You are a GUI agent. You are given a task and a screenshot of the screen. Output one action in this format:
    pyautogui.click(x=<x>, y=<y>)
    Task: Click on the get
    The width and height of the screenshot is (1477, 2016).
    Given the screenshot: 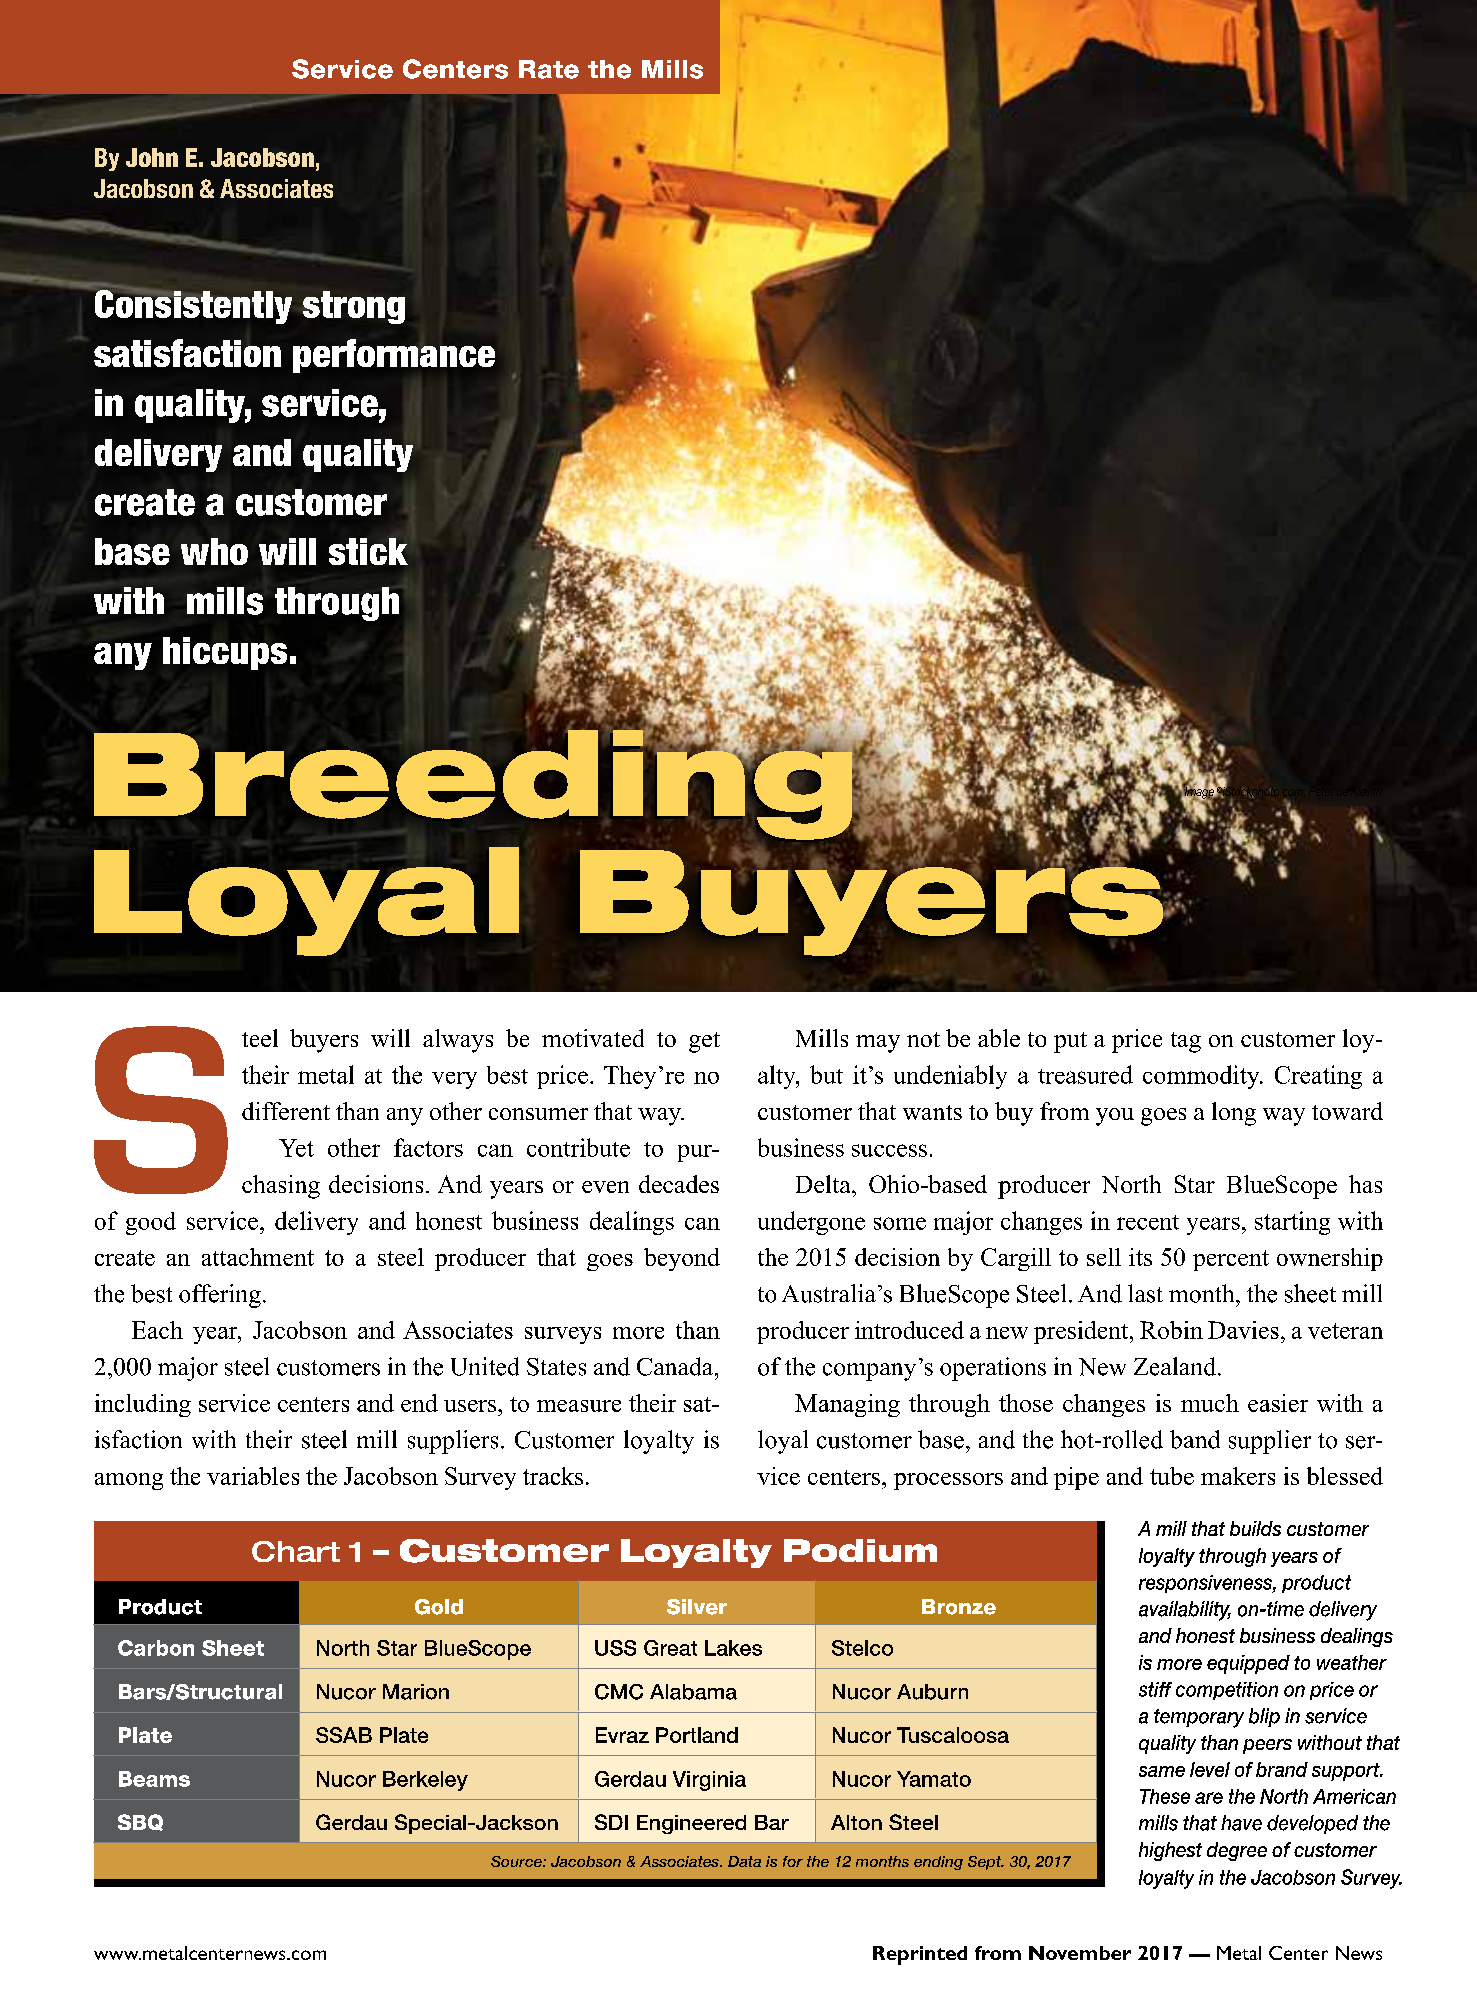 What is the action you would take?
    pyautogui.click(x=704, y=1042)
